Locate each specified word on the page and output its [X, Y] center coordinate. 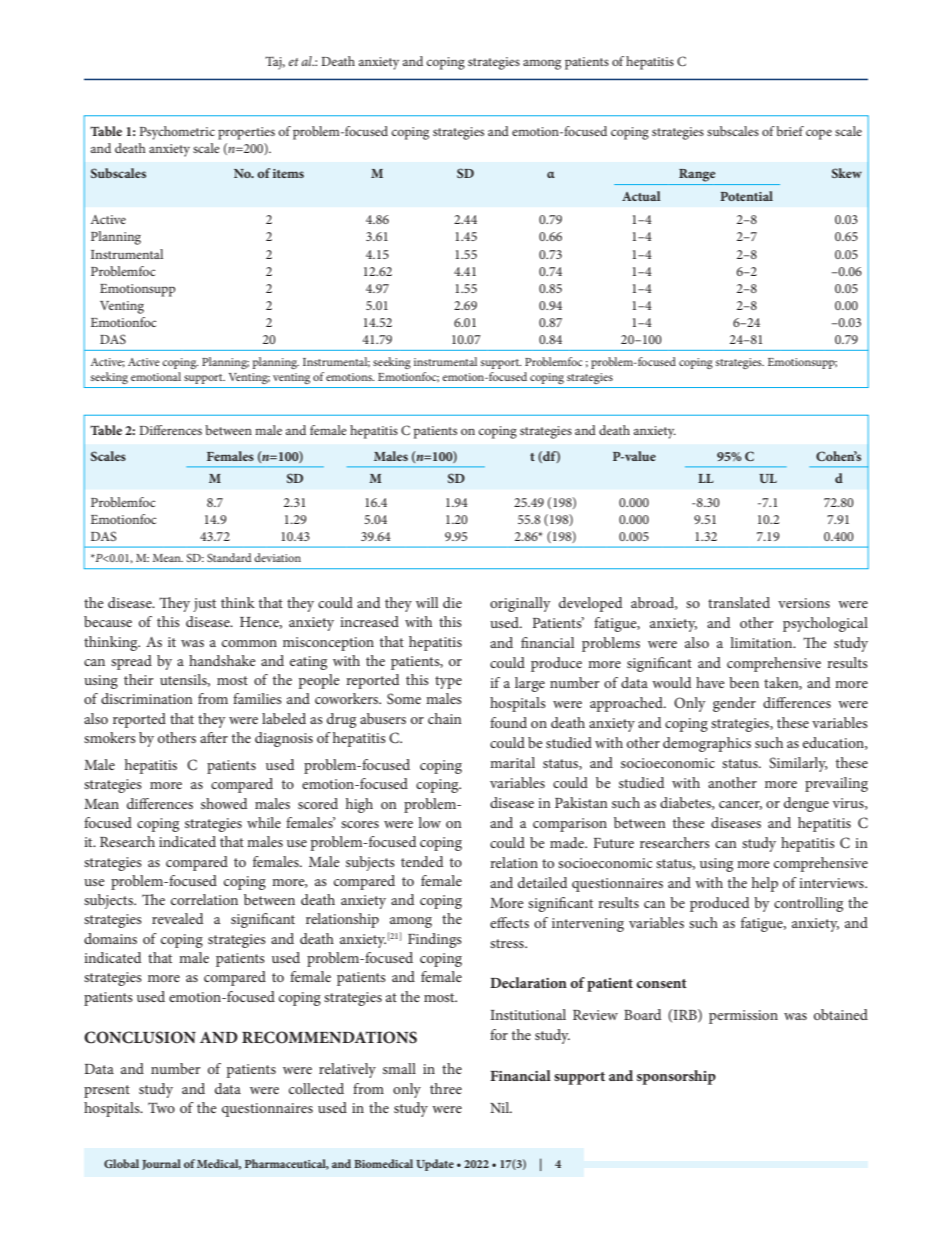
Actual [641, 196]
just [204, 605]
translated [739, 602]
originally [520, 604]
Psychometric [177, 133]
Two [161, 1107]
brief [790, 131]
